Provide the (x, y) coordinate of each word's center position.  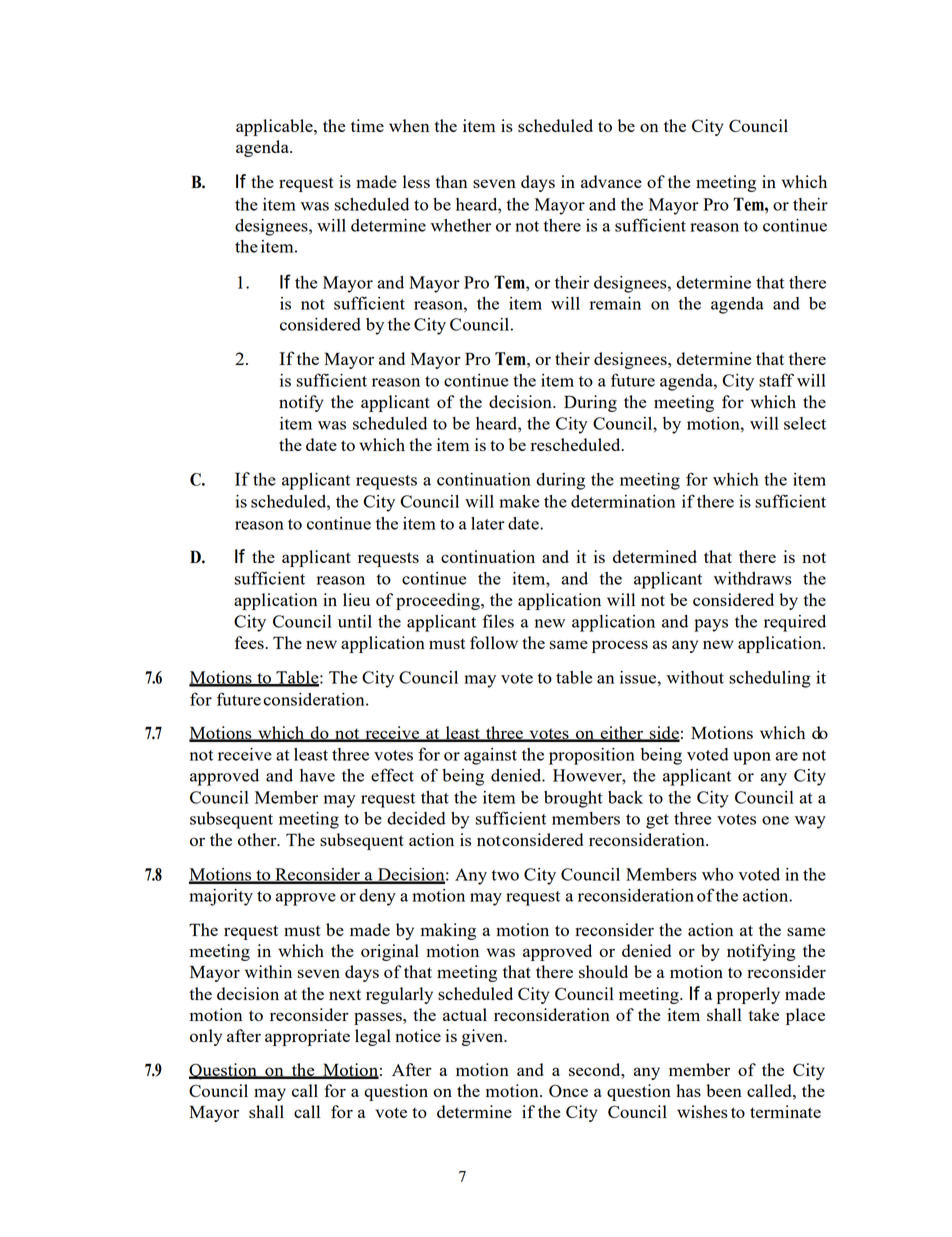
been (724, 1090)
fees (250, 642)
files (498, 621)
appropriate (307, 1037)
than (451, 181)
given (484, 1037)
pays (711, 625)
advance (611, 181)
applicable (275, 127)
